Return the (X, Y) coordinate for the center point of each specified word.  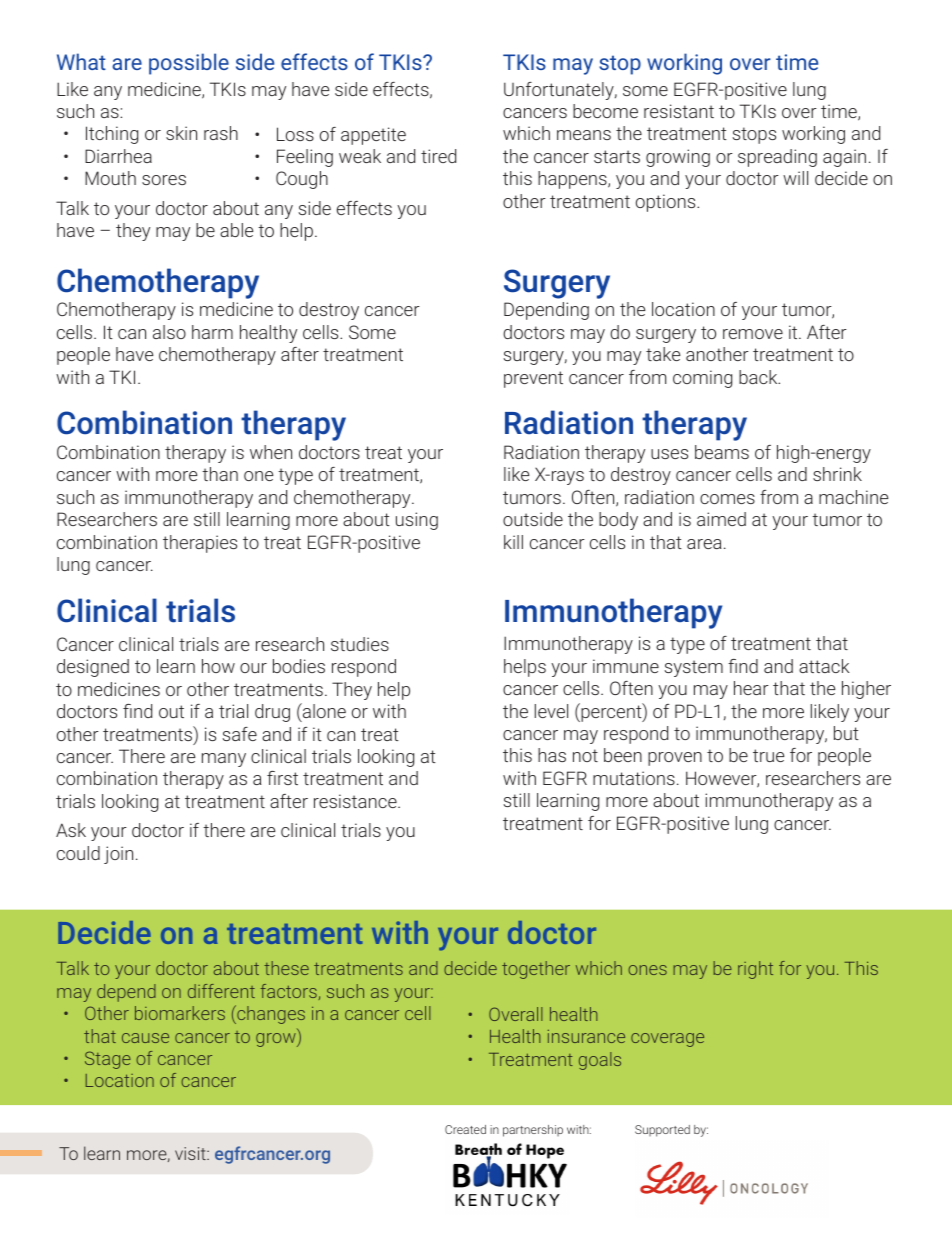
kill (513, 542)
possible (189, 64)
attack (824, 666)
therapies (200, 544)
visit (191, 1153)
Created (465, 1129)
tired (438, 156)
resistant (679, 111)
